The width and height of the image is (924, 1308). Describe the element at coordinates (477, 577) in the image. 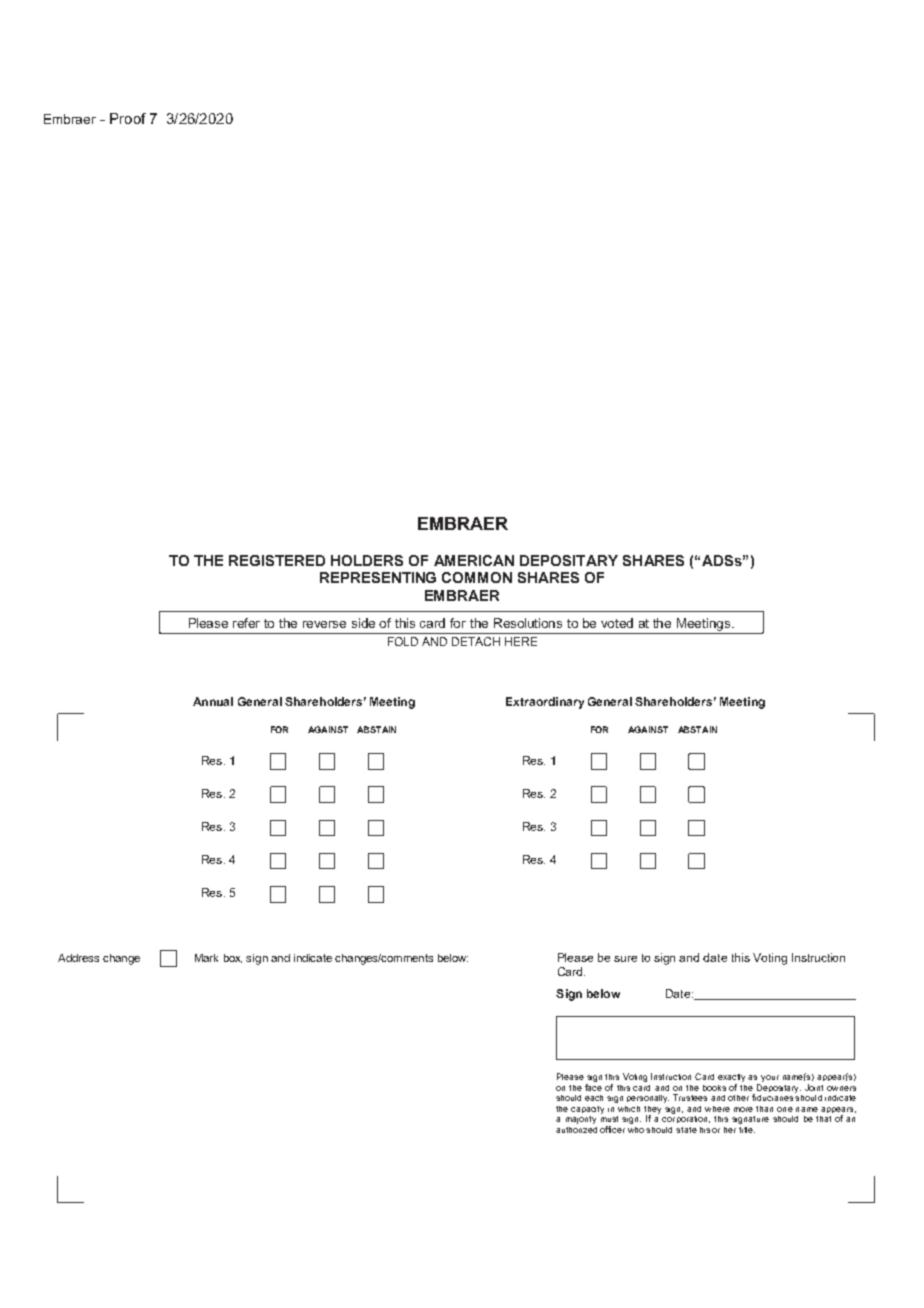

I see `COMMON` at that location.
